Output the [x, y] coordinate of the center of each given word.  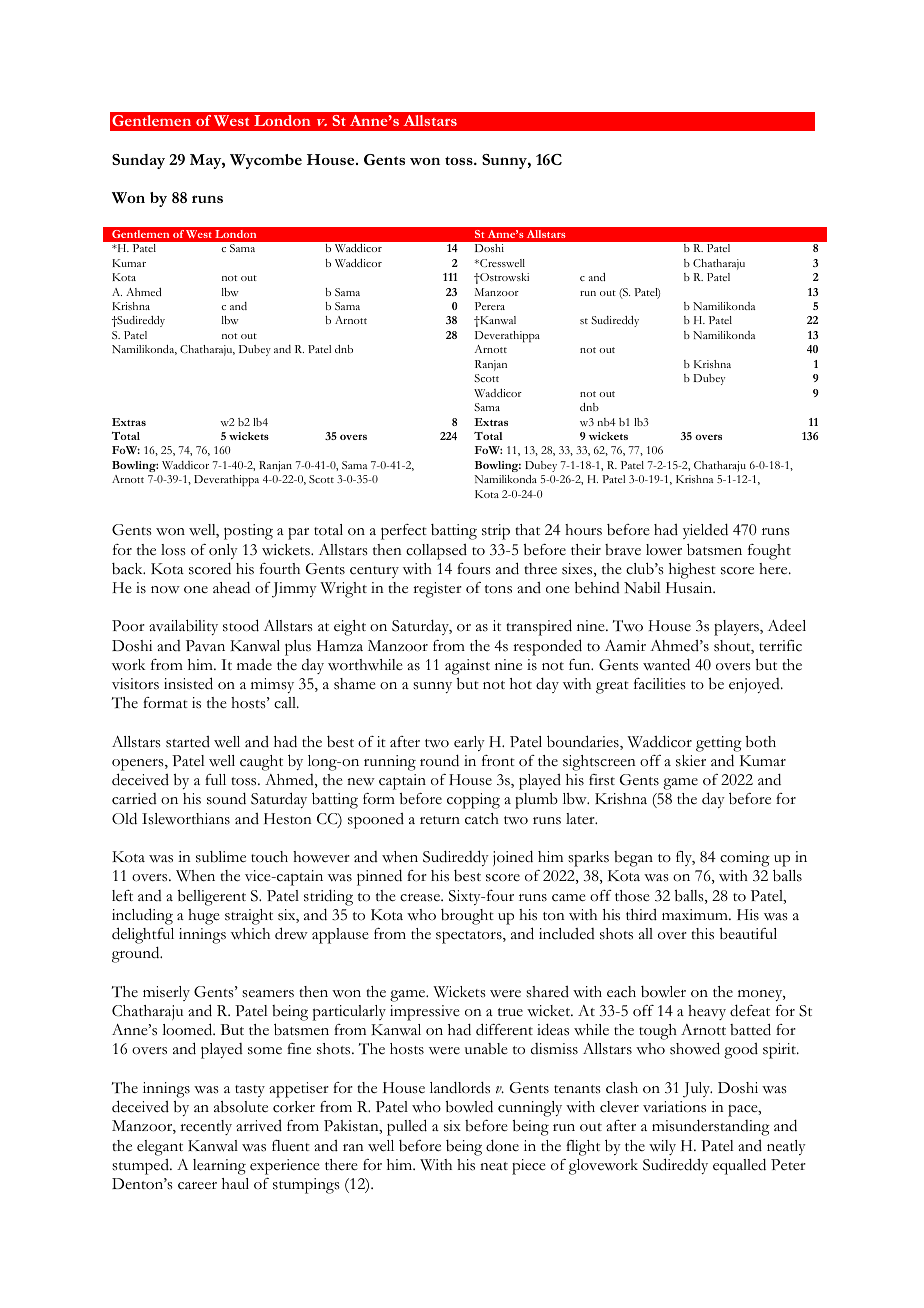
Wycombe [266, 161]
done [502, 1145]
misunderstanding [711, 1127]
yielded [705, 531]
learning [219, 1167]
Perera [490, 306]
